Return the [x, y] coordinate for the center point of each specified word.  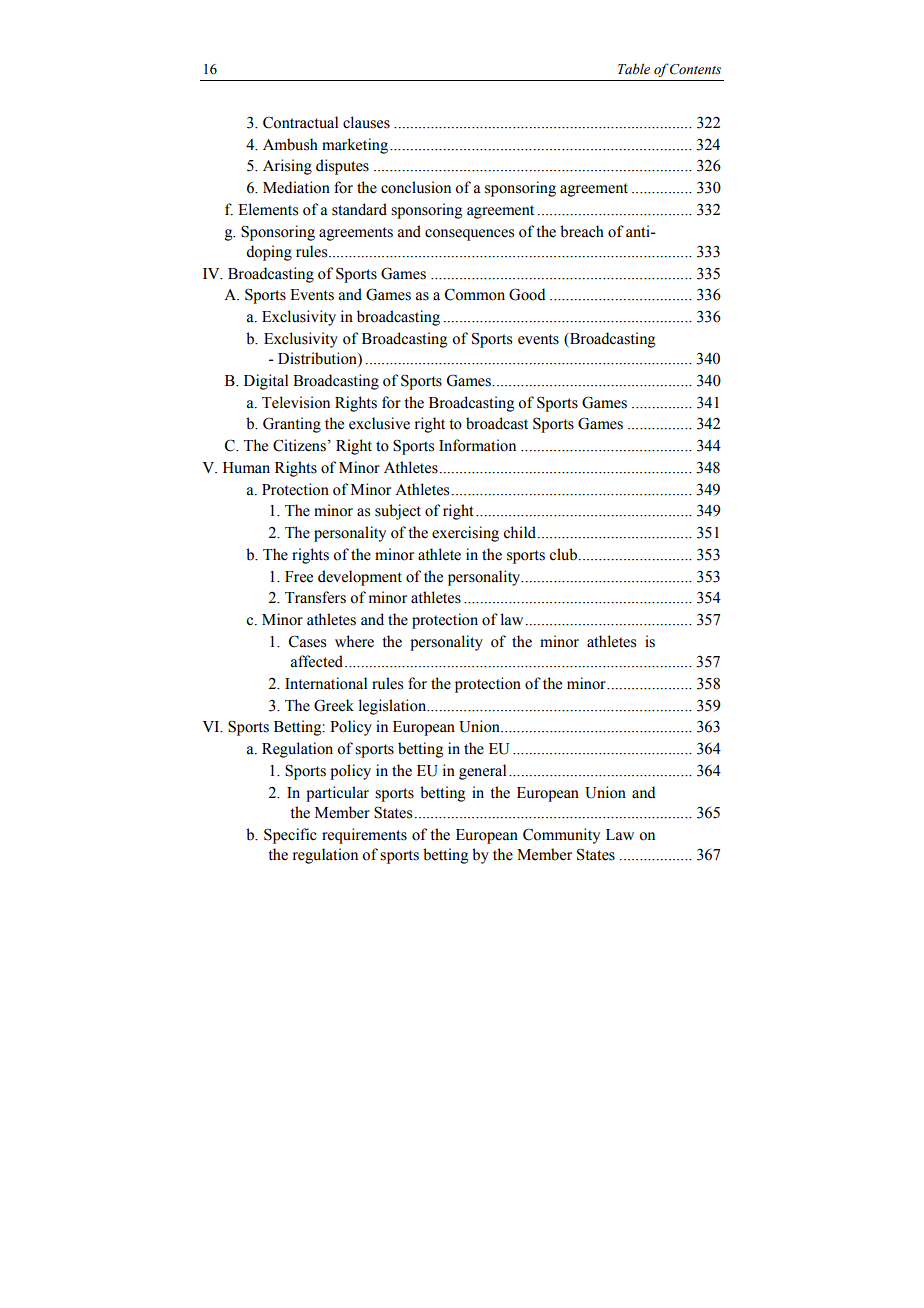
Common [475, 294]
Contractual [300, 122]
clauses [366, 122]
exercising [465, 534]
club [564, 554]
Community [561, 836]
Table [634, 69]
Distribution [318, 359]
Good [527, 294]
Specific [290, 836]
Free [299, 577]
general [482, 772]
